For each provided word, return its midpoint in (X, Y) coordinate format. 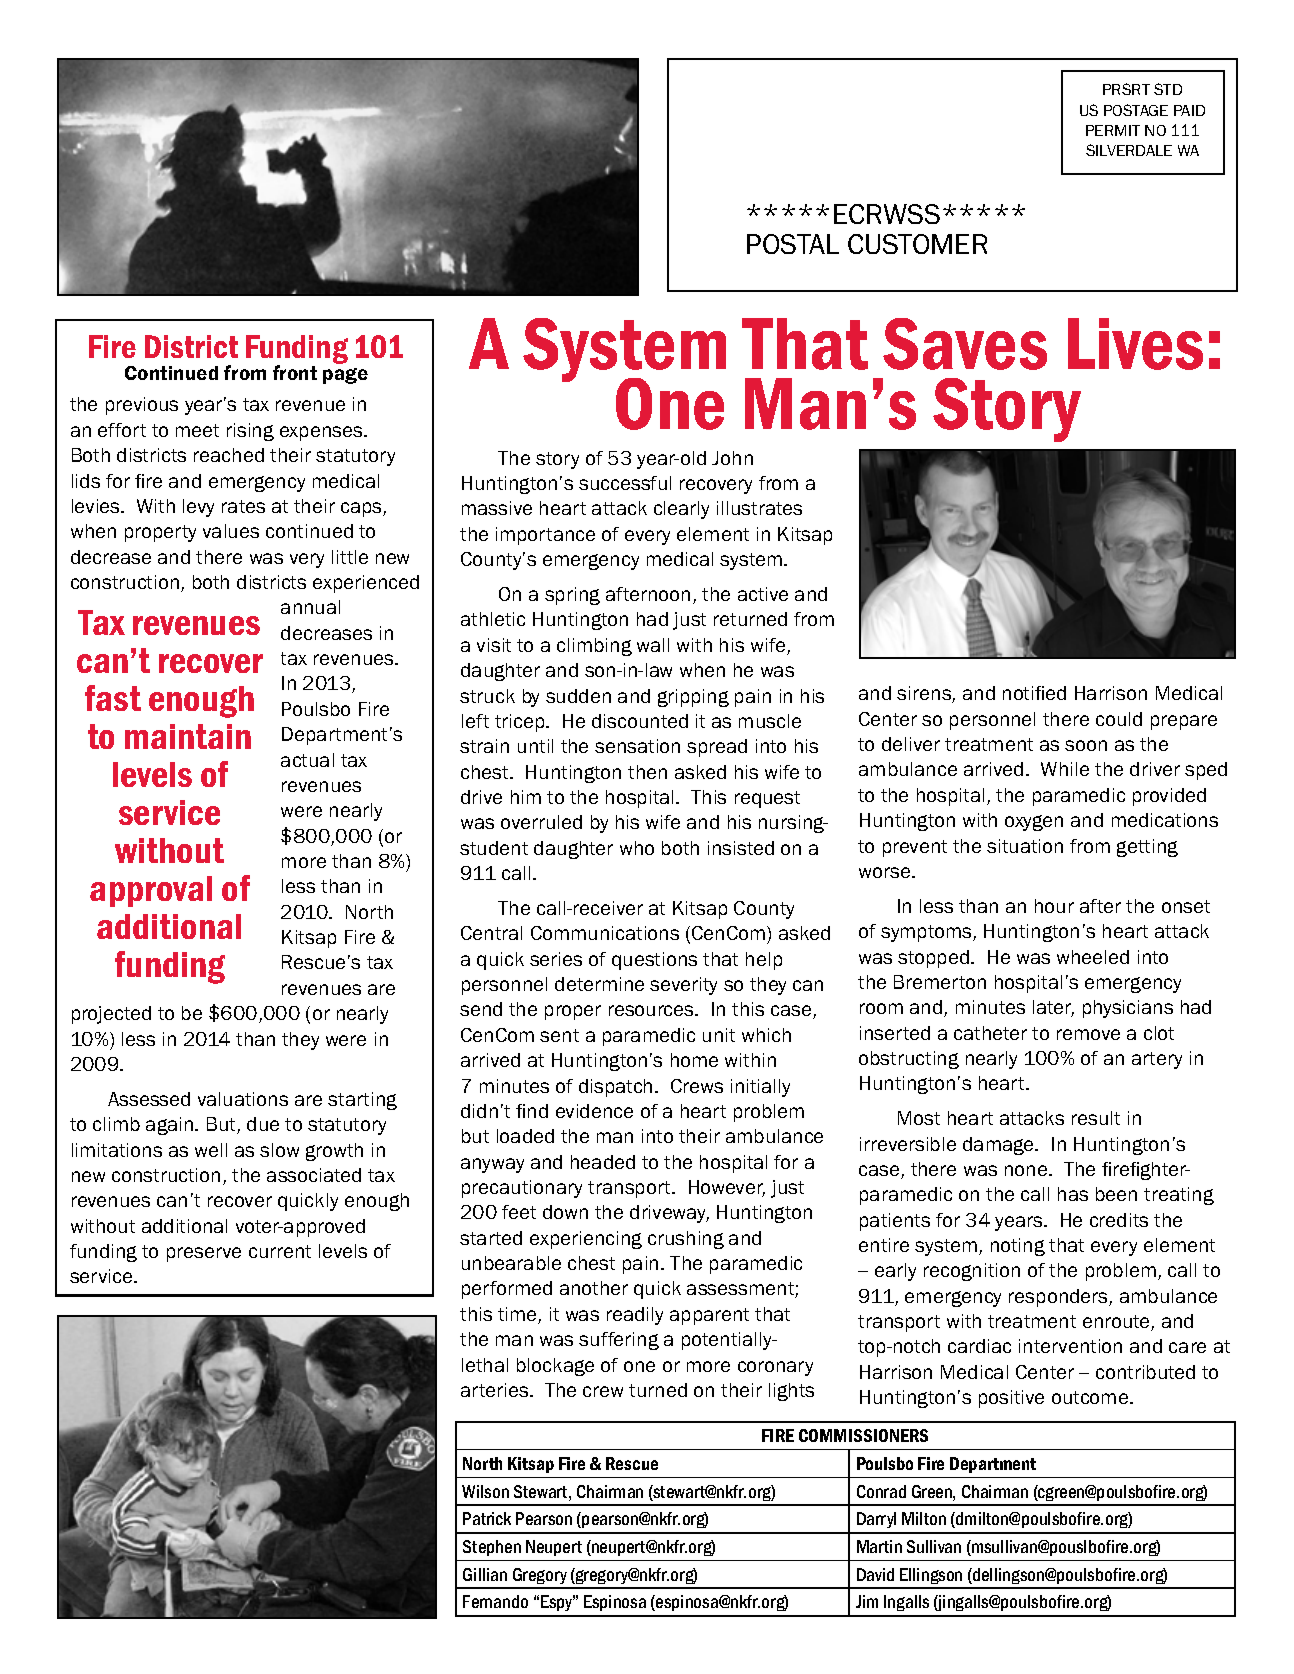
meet (197, 430)
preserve (204, 1254)
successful (625, 483)
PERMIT (1113, 130)
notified (1034, 693)
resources (652, 1010)
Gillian (485, 1574)
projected (111, 1015)
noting (1018, 1247)
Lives (1135, 344)
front (295, 372)
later (1053, 1008)
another (594, 1288)
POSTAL (793, 244)
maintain (188, 736)
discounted (640, 721)
